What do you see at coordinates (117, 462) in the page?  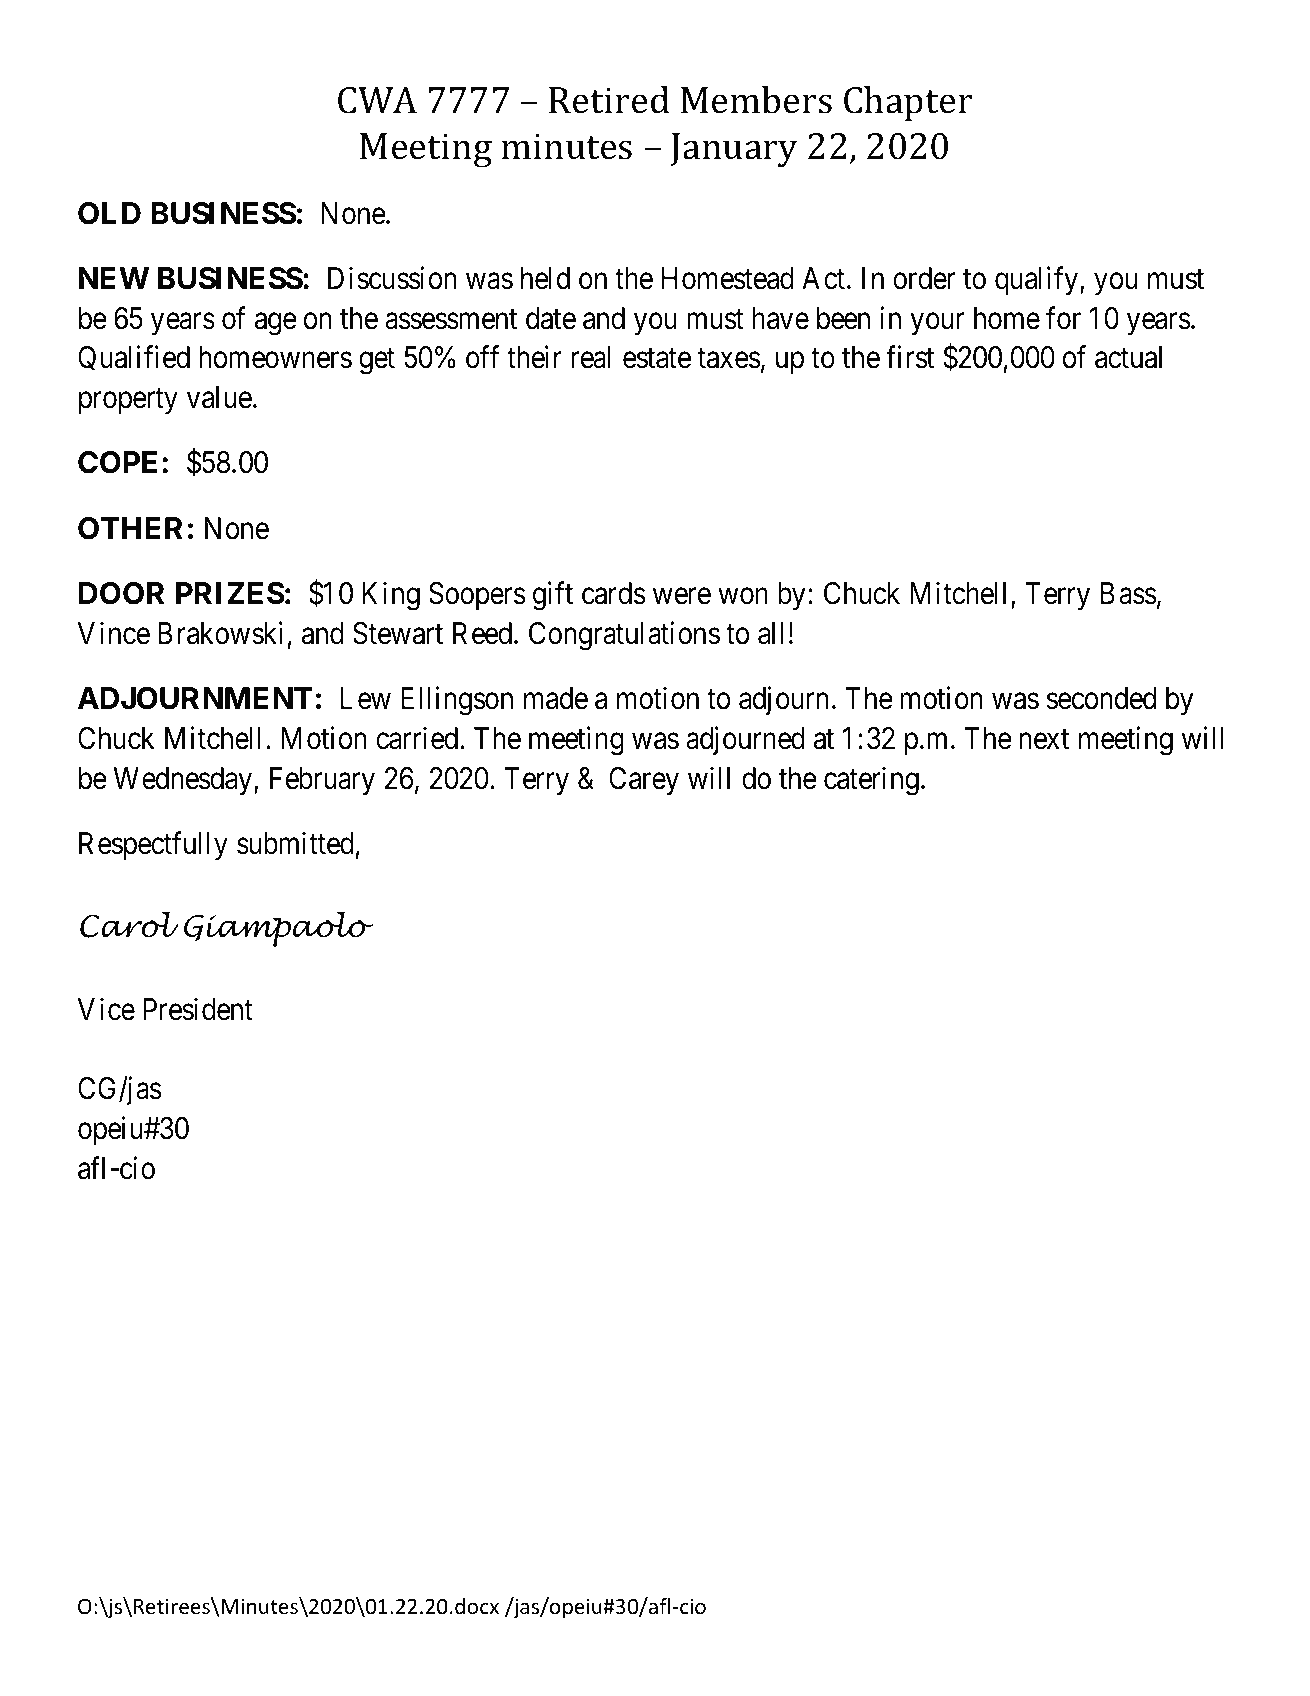 I see `COPE` at bounding box center [117, 462].
